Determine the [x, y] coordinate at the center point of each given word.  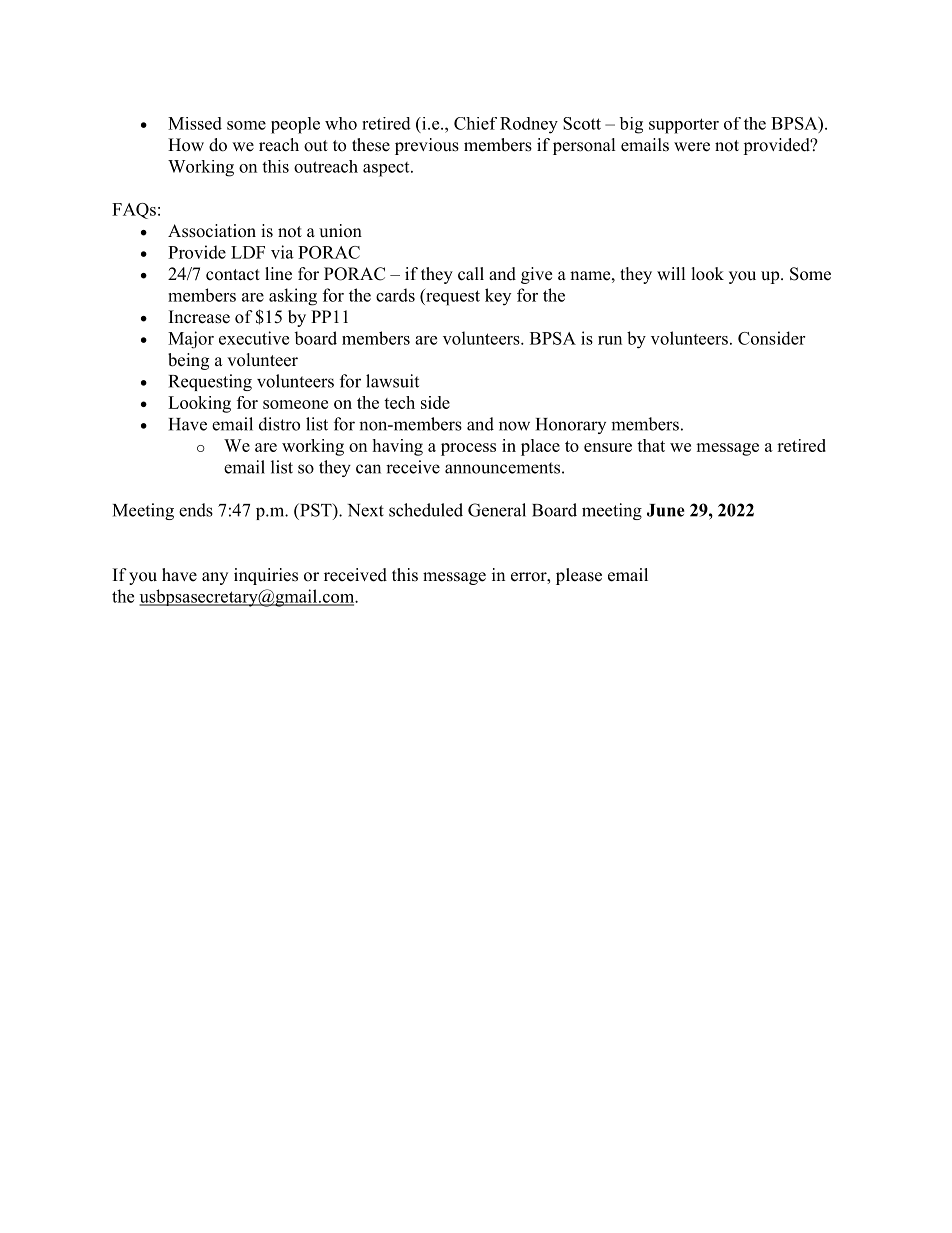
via [282, 252]
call [471, 274]
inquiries [266, 576]
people [295, 125]
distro [279, 424]
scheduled [426, 510]
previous [427, 146]
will [671, 273]
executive [254, 338]
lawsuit [392, 381]
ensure [608, 447]
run [610, 340]
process [468, 449]
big [631, 125]
